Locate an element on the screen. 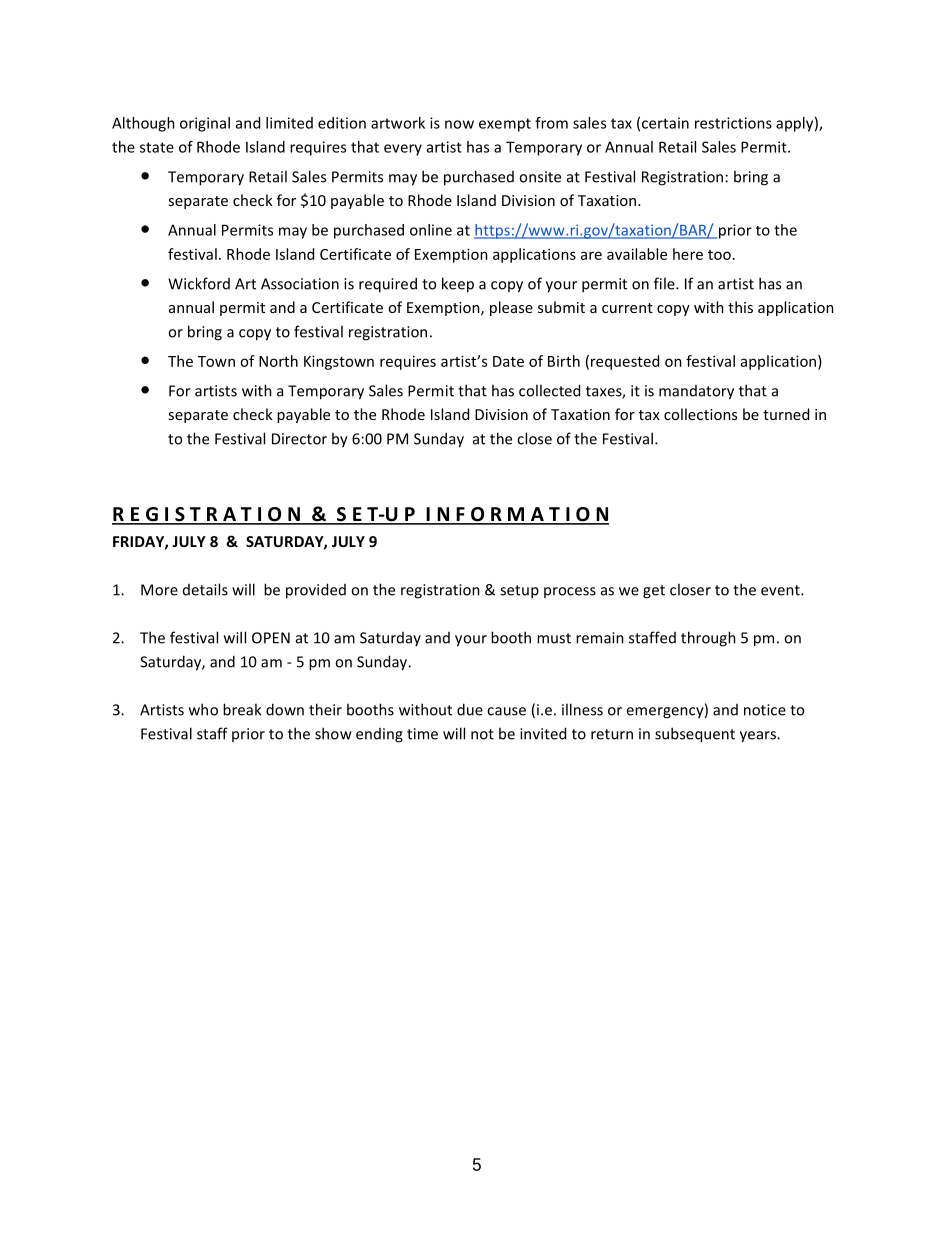  who is located at coordinates (203, 709).
